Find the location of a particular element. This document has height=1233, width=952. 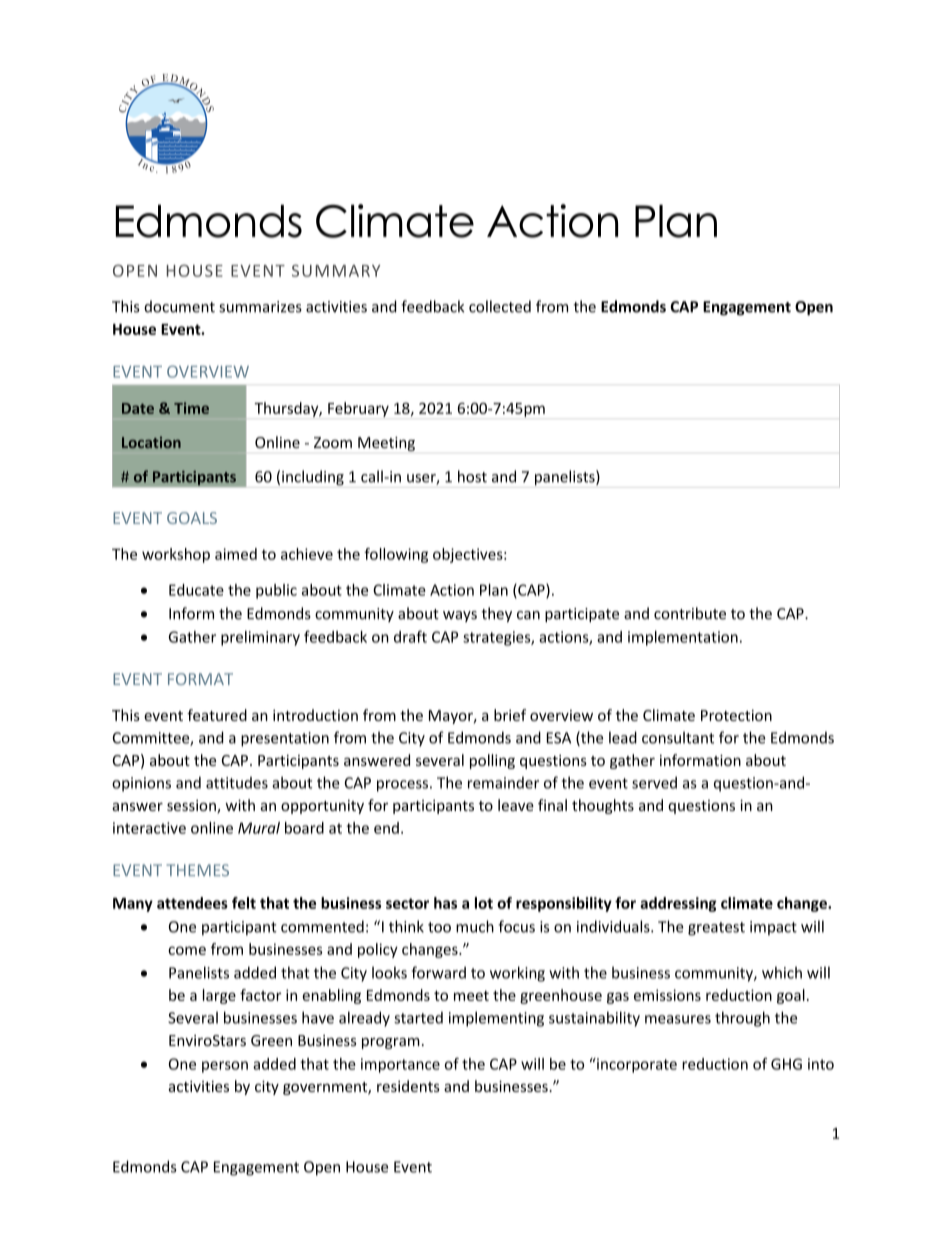

document is located at coordinates (179, 306).
